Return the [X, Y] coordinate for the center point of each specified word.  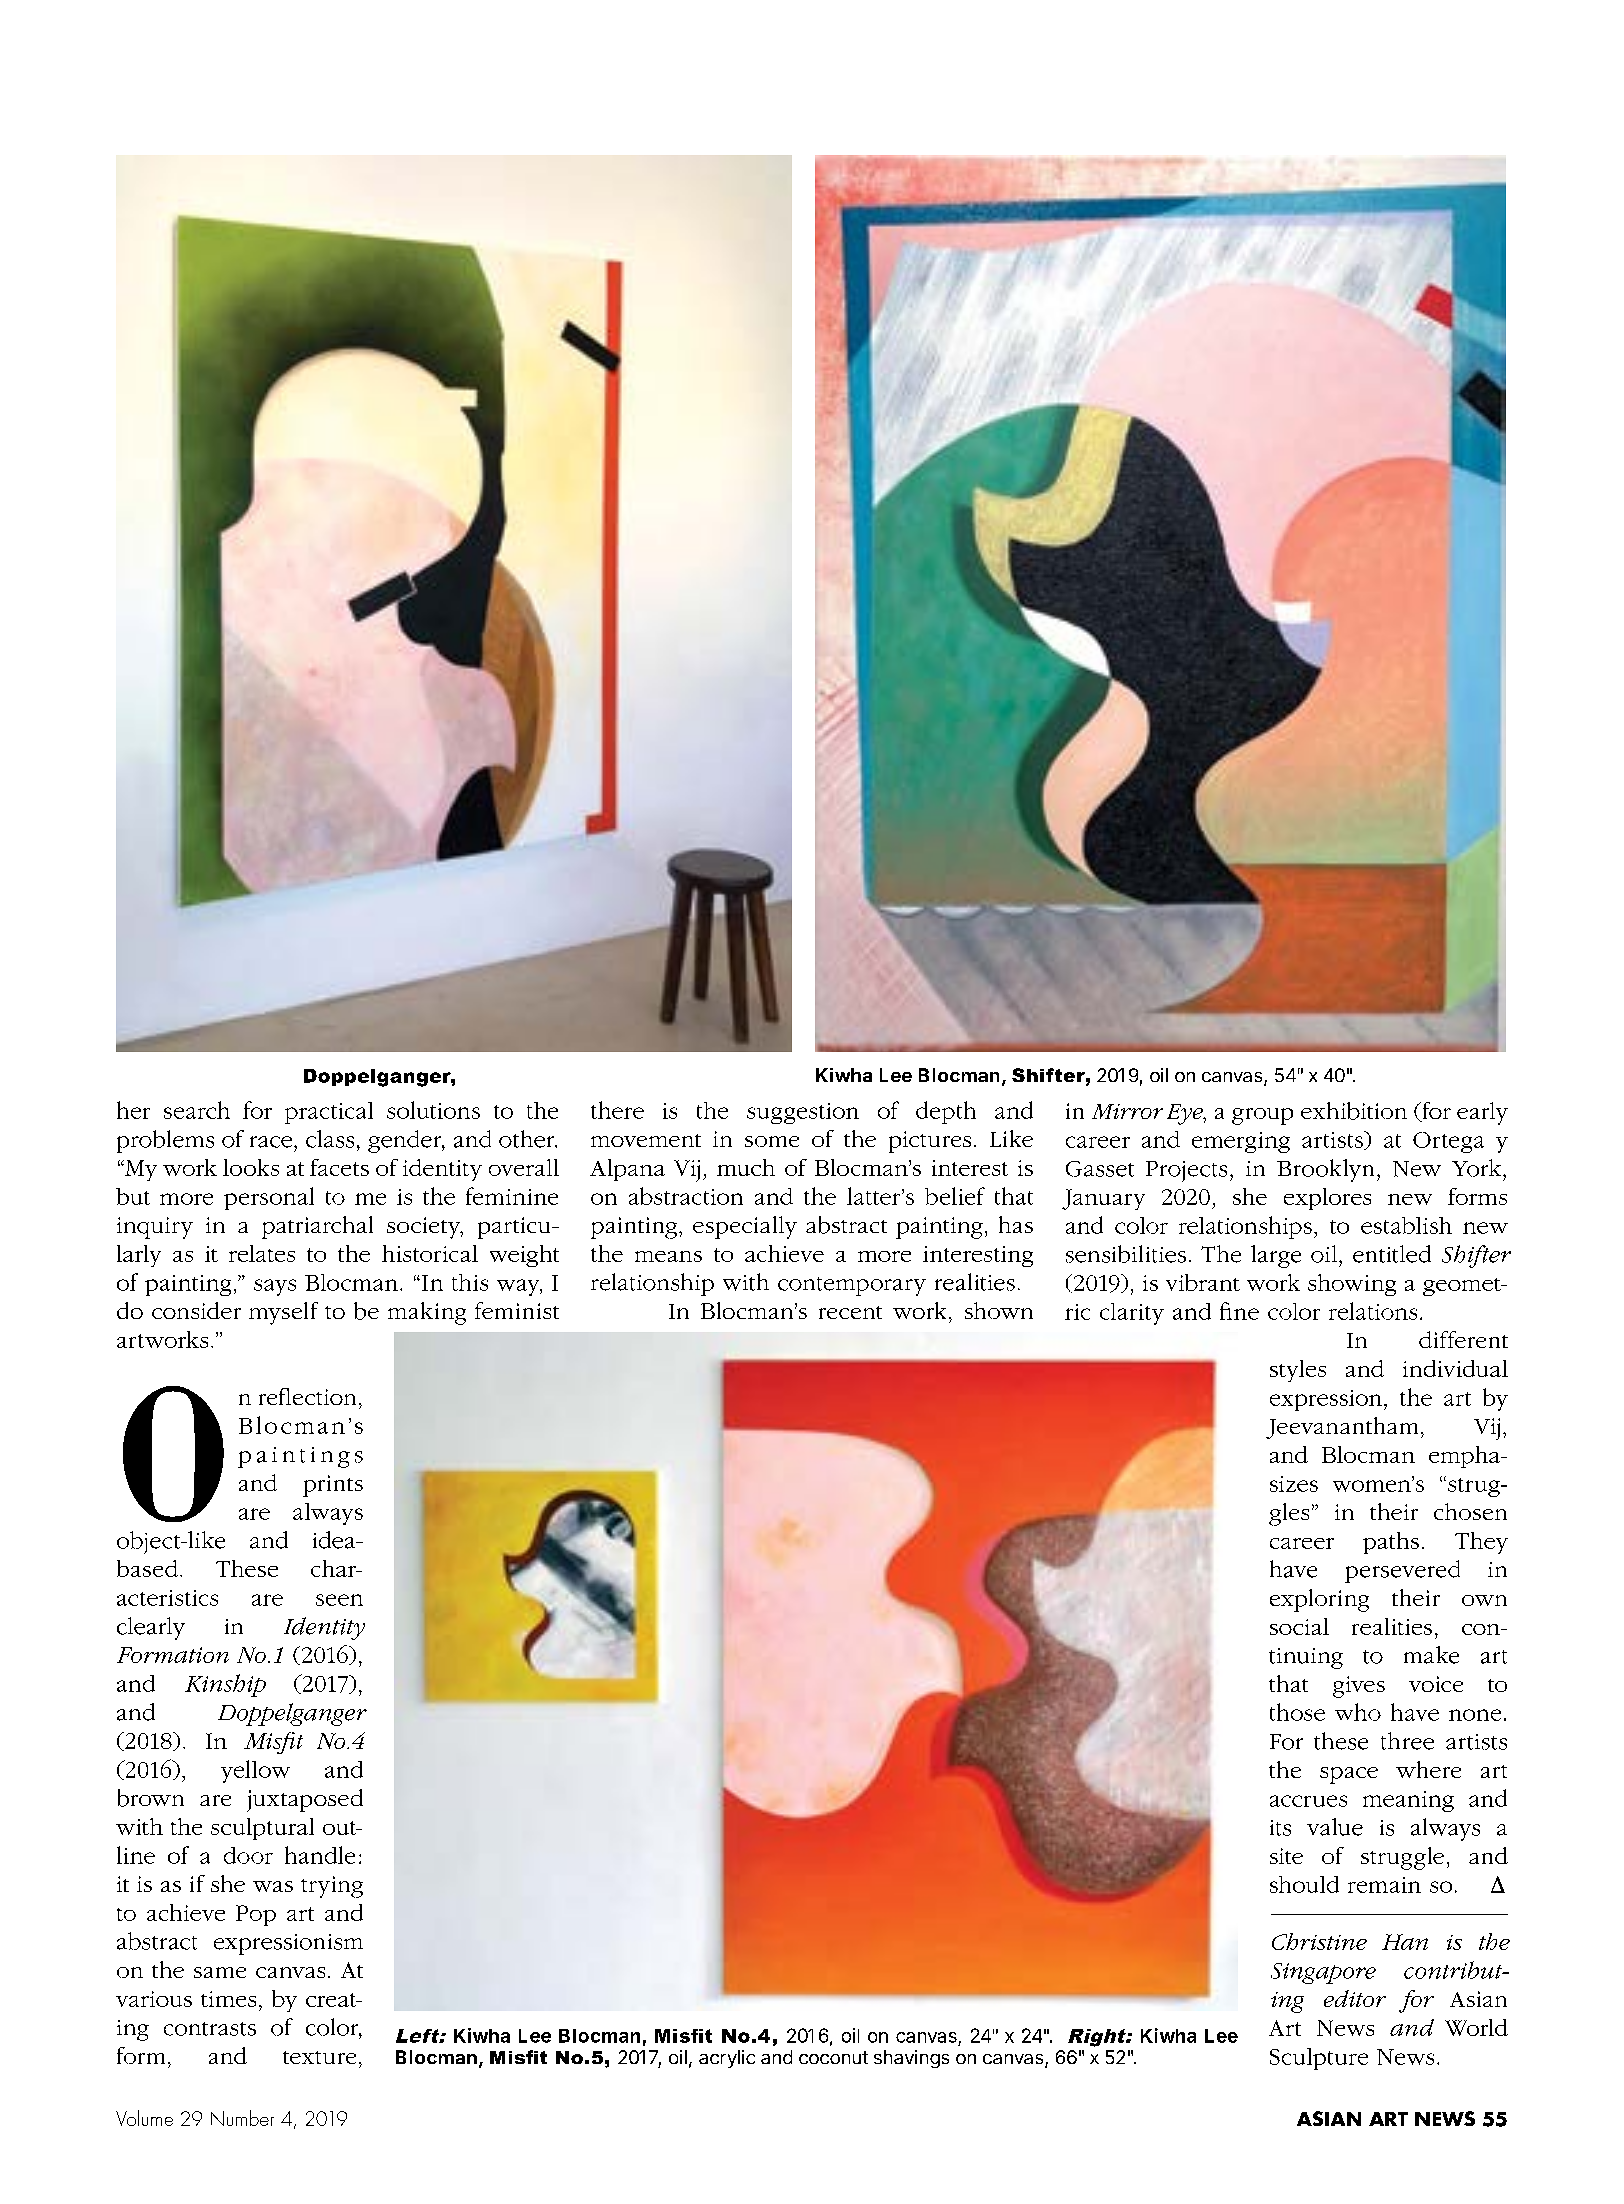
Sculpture [1319, 2059]
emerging [1241, 1142]
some [772, 1141]
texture [319, 2057]
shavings [911, 2059]
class [330, 1139]
